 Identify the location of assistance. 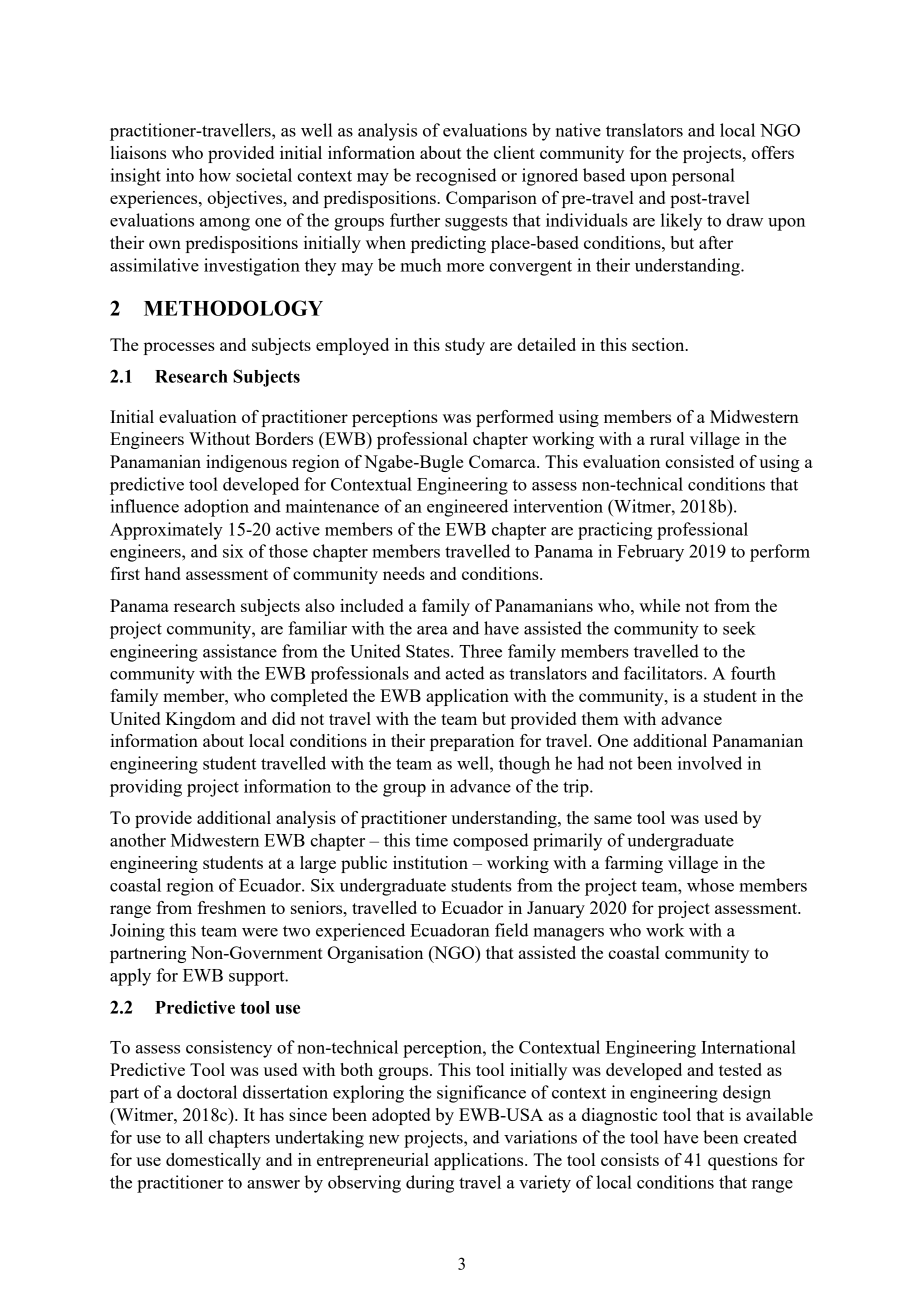
(240, 651).
